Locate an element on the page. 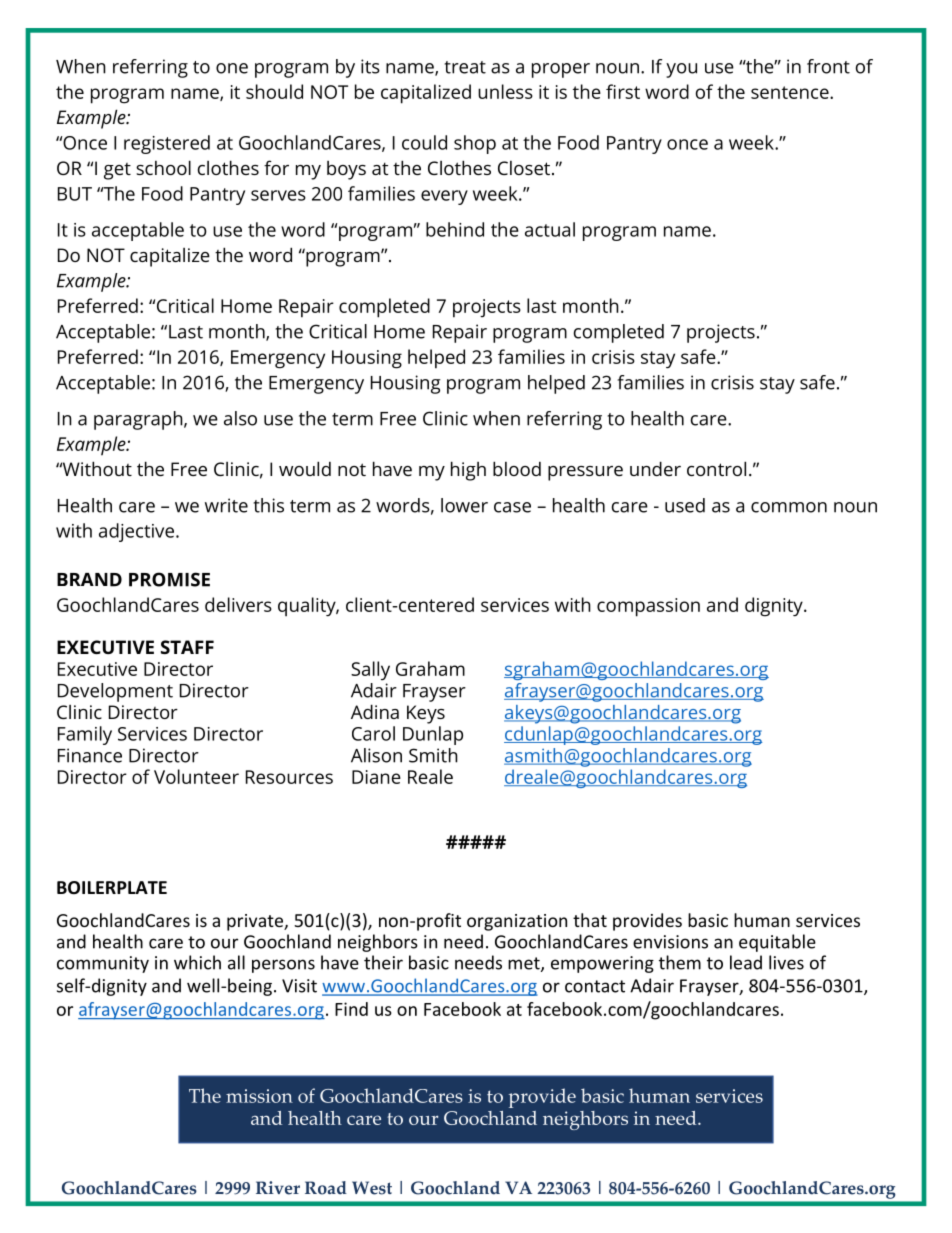 This image has width=952, height=1233. control is located at coordinates (716, 468).
